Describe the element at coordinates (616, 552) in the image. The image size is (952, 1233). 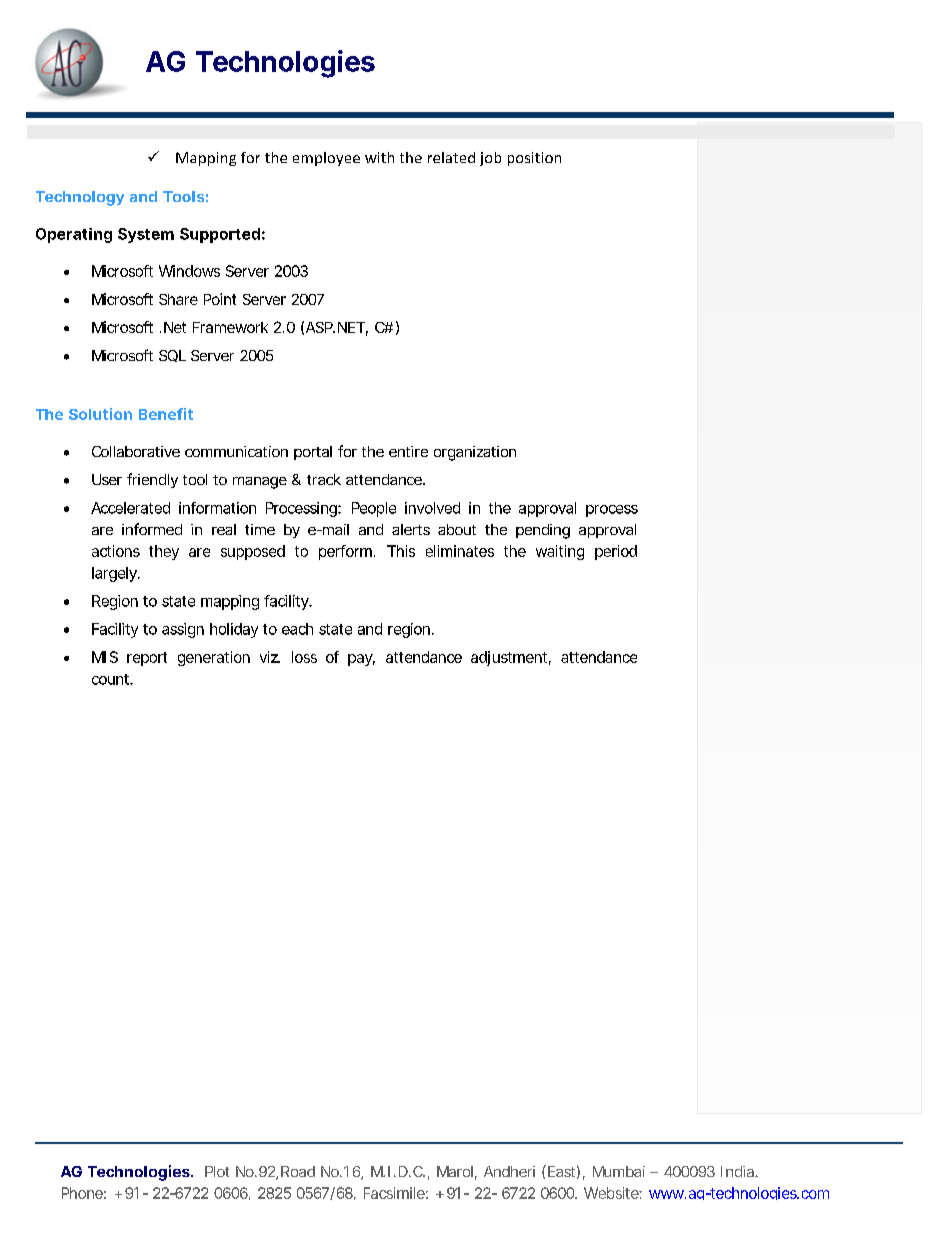
I see `period` at that location.
